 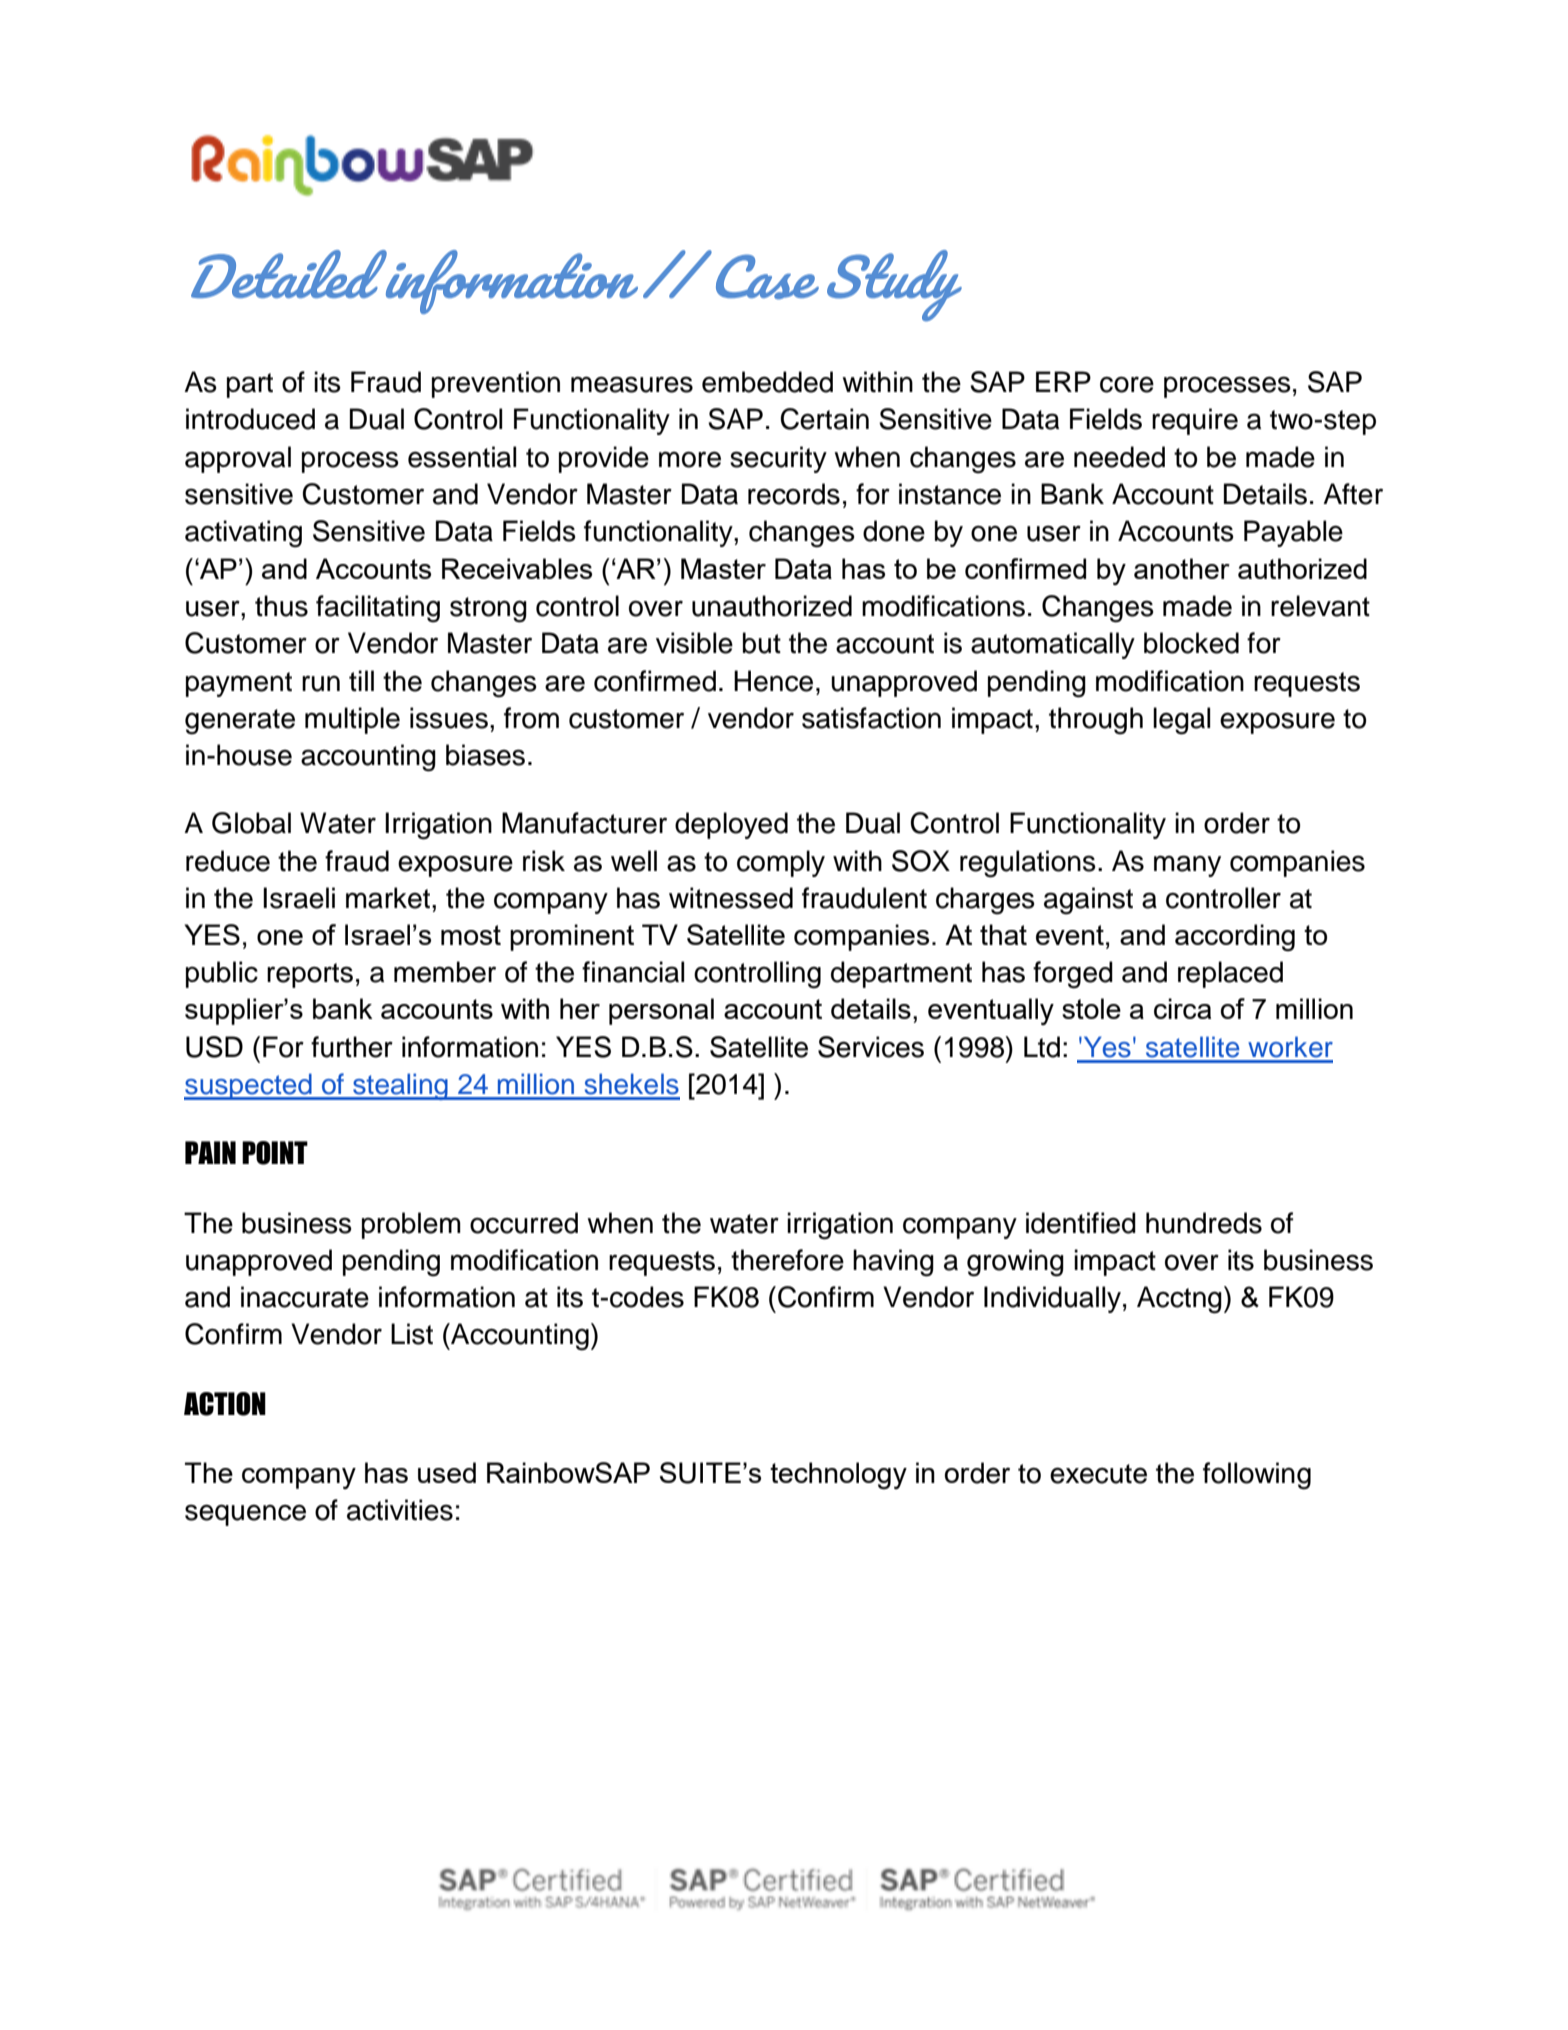 I want to click on technology, so click(x=838, y=1475).
